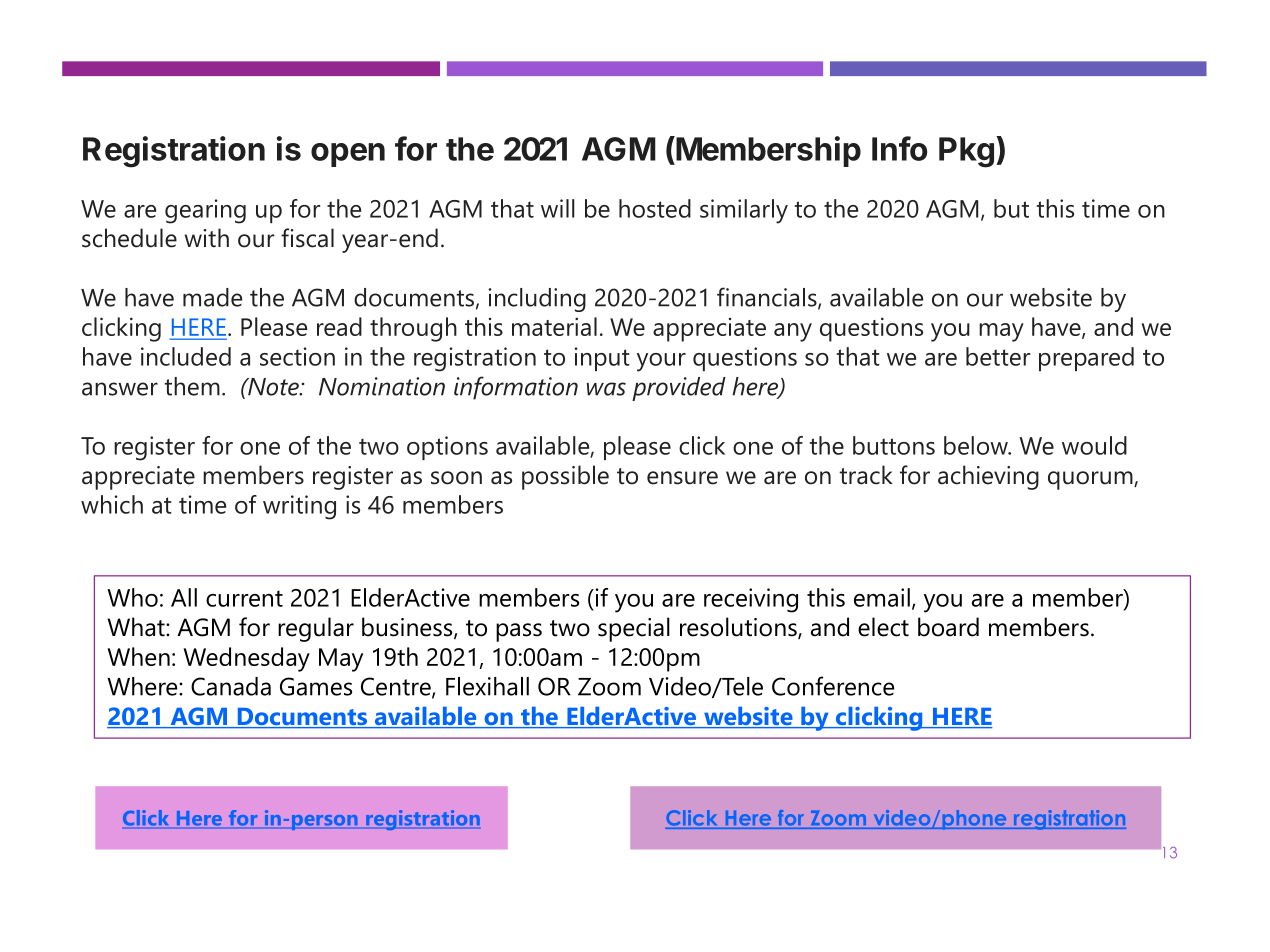 This document has height=952, width=1270. I want to click on Wednesday, so click(246, 659).
